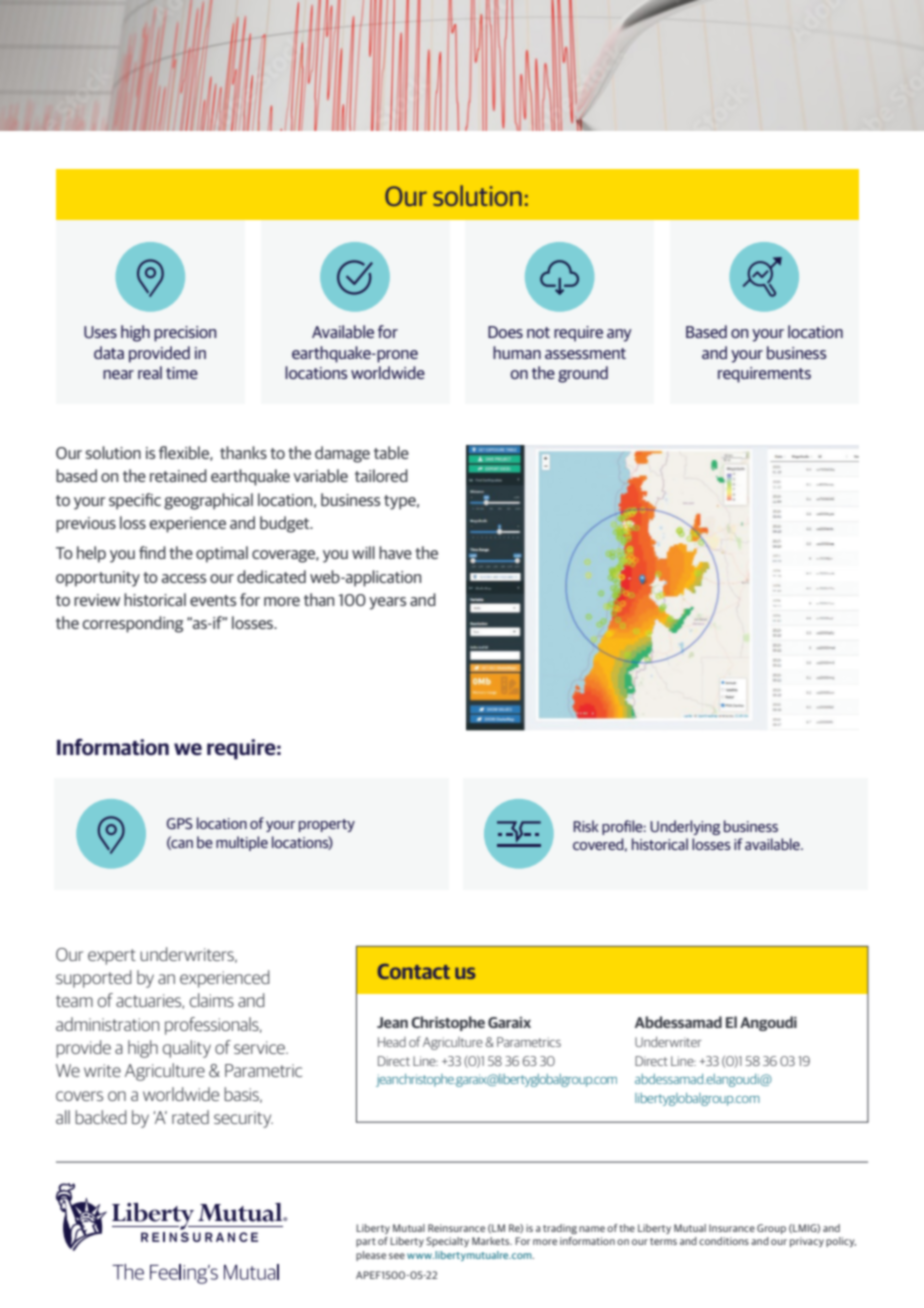 The image size is (924, 1308). I want to click on Risk, so click(586, 826).
